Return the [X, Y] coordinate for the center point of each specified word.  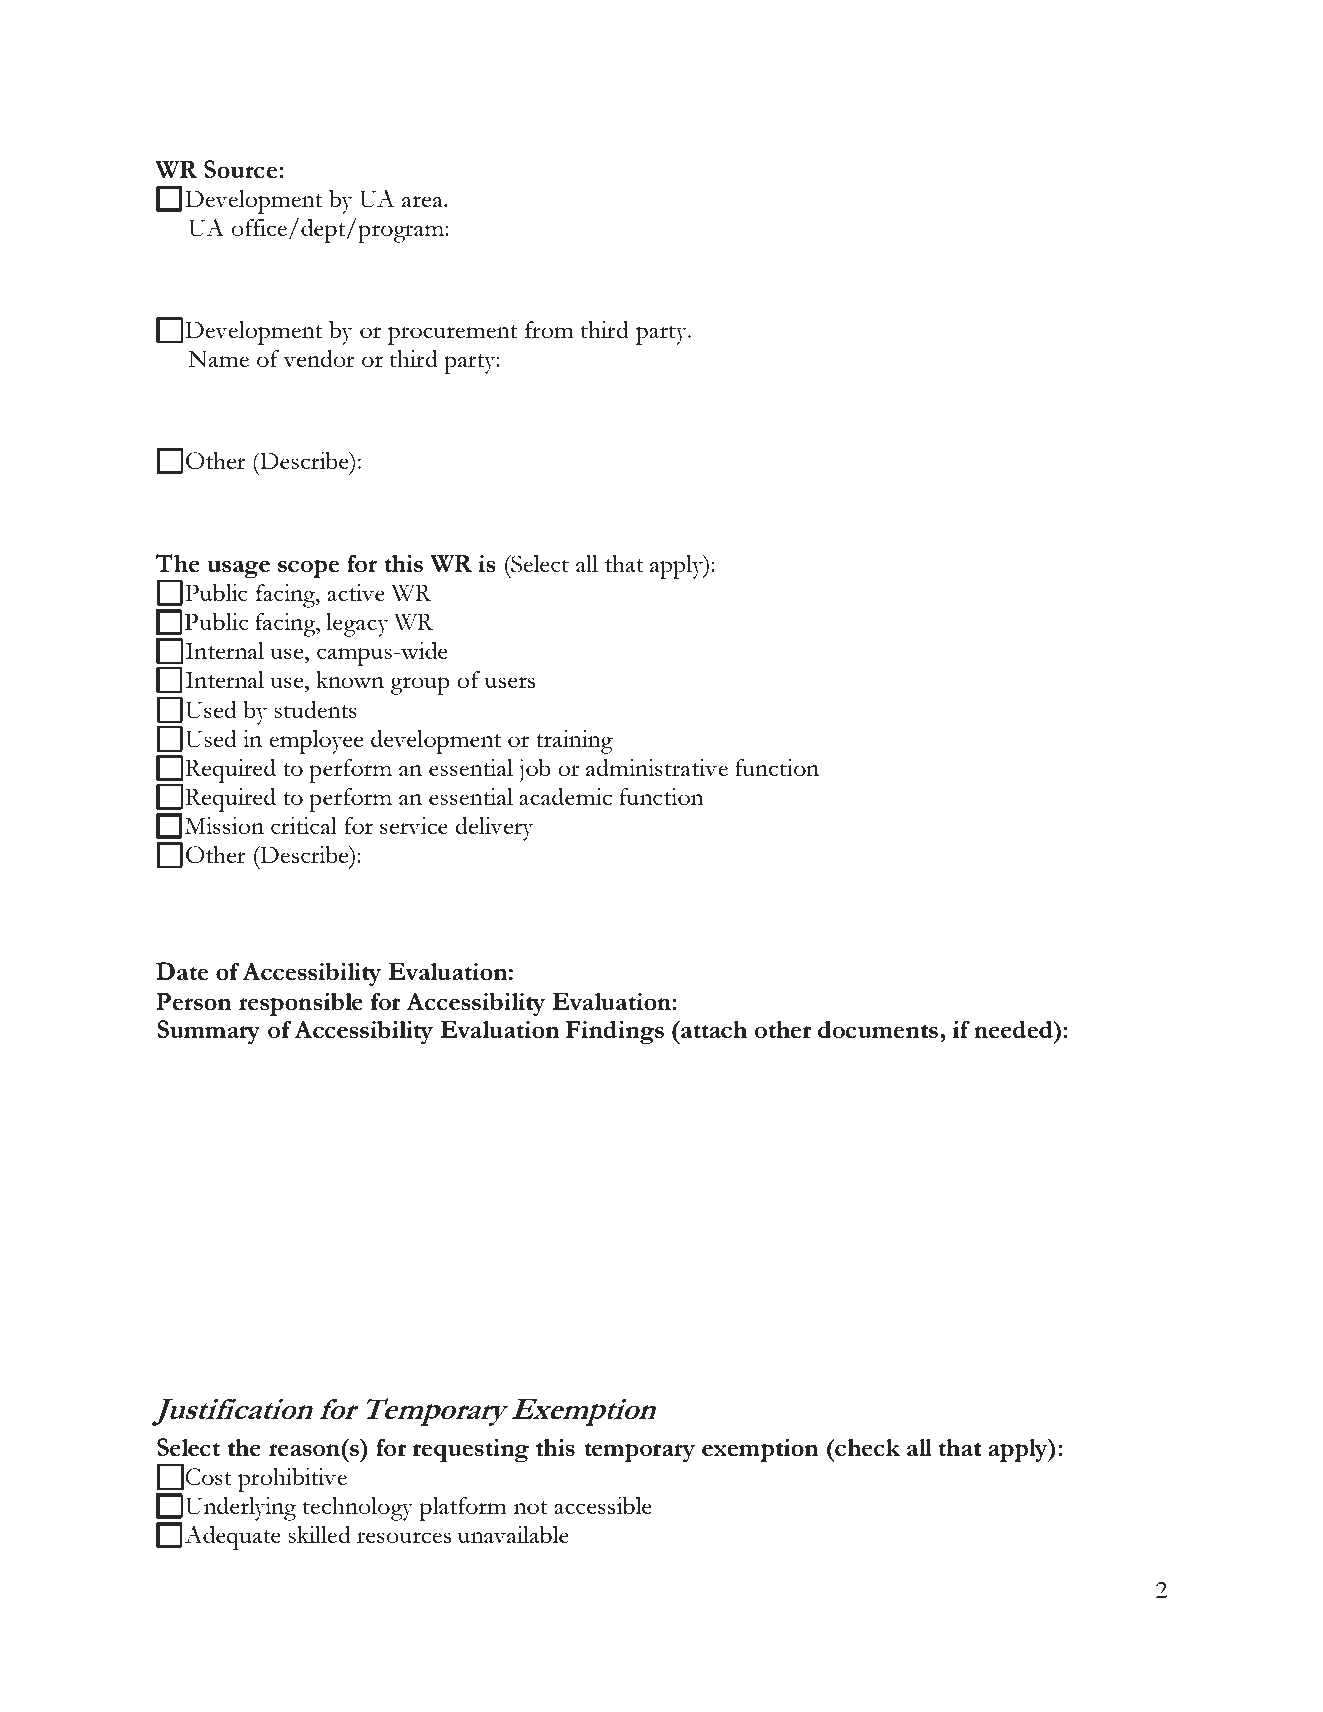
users [510, 682]
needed [1014, 1030]
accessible [603, 1505]
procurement [452, 335]
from [549, 329]
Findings [615, 1032]
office [261, 229]
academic [565, 796]
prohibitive [292, 1480]
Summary [208, 1032]
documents [878, 1030]
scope [308, 569]
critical [304, 825]
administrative [657, 767]
